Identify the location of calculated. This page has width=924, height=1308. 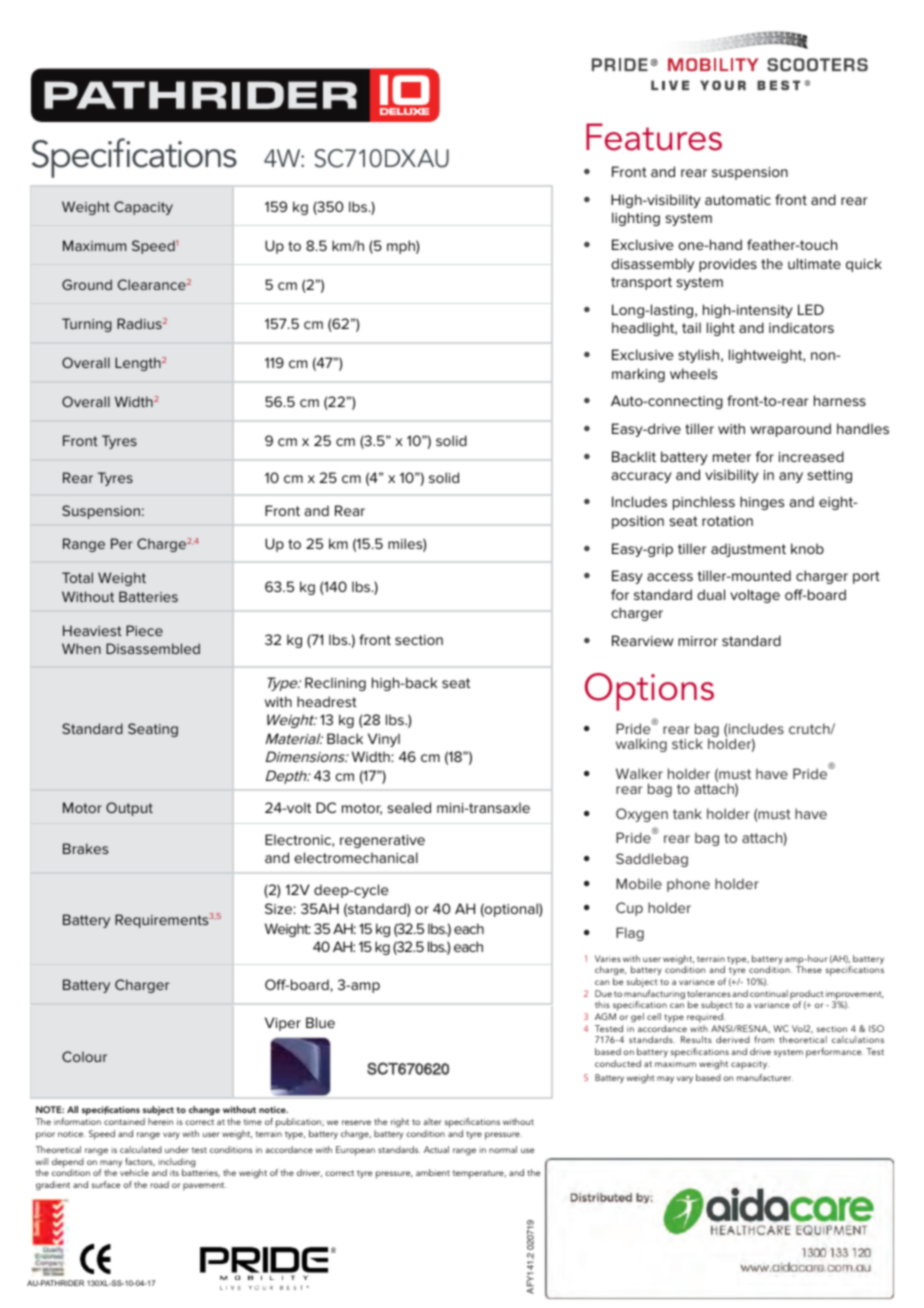
(141, 1149).
